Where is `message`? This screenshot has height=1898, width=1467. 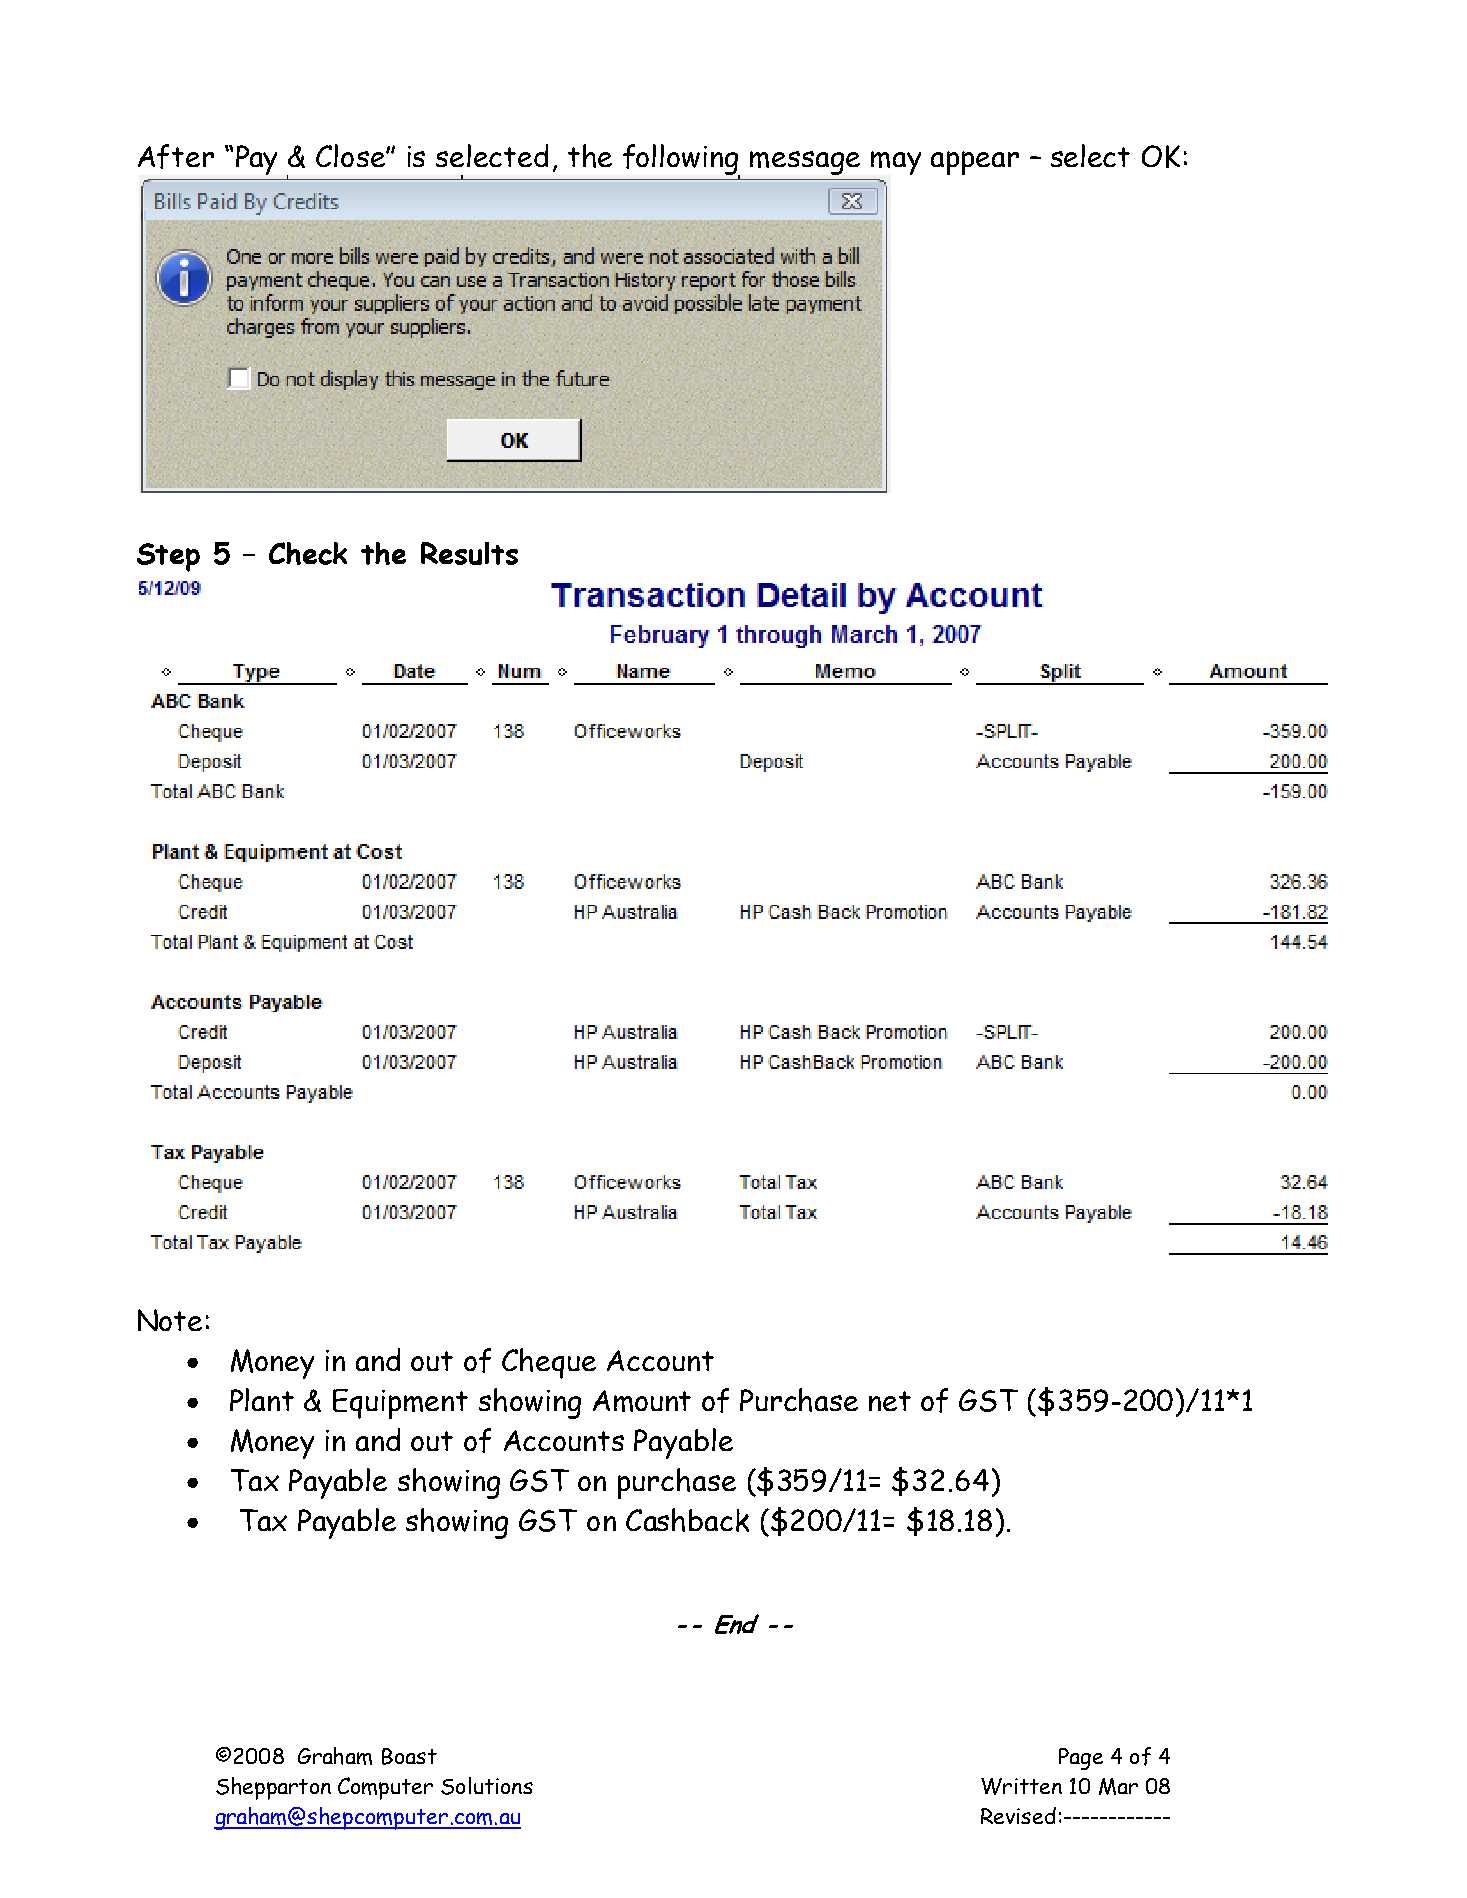 message is located at coordinates (805, 163).
